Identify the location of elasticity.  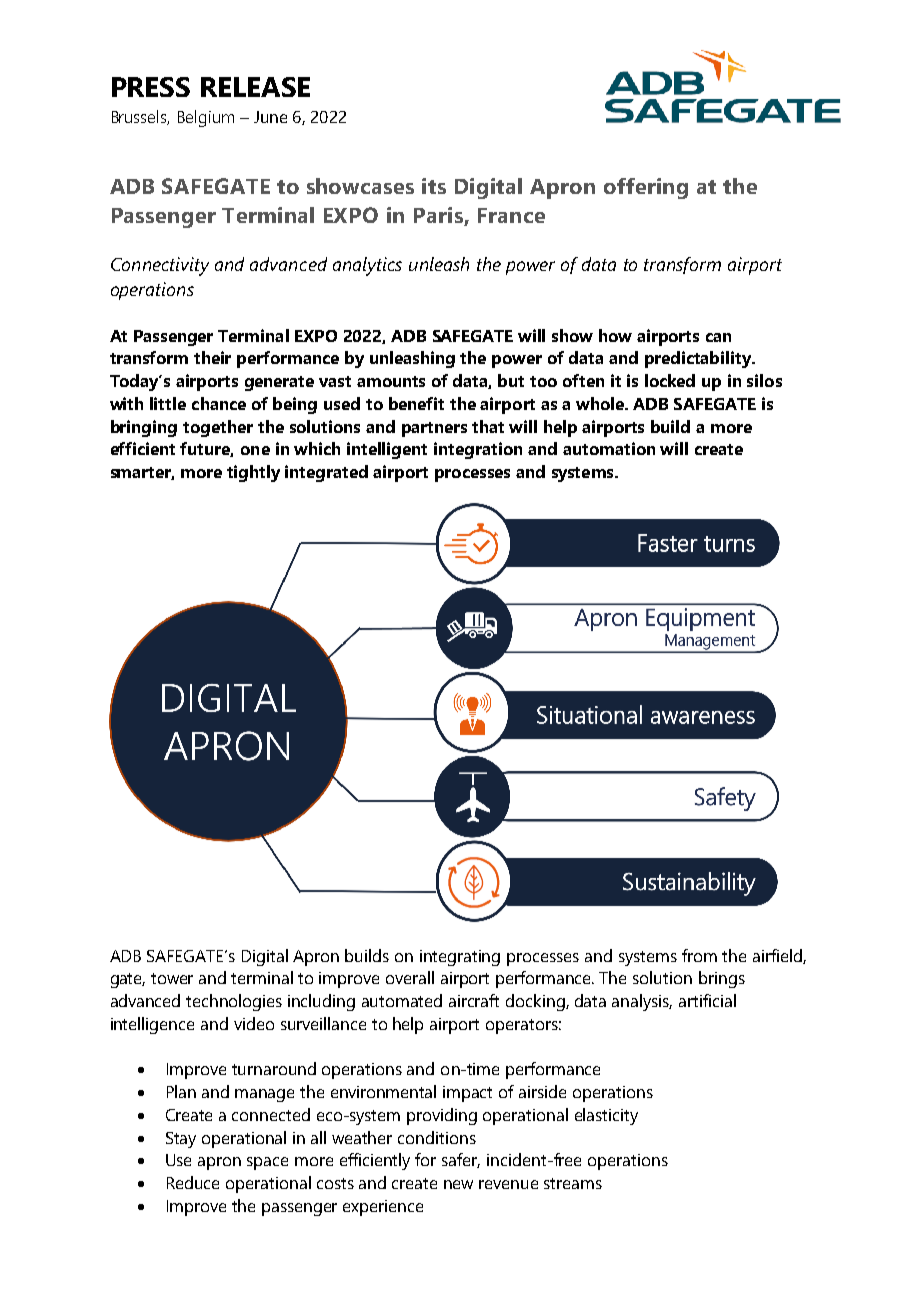
(606, 1116).
